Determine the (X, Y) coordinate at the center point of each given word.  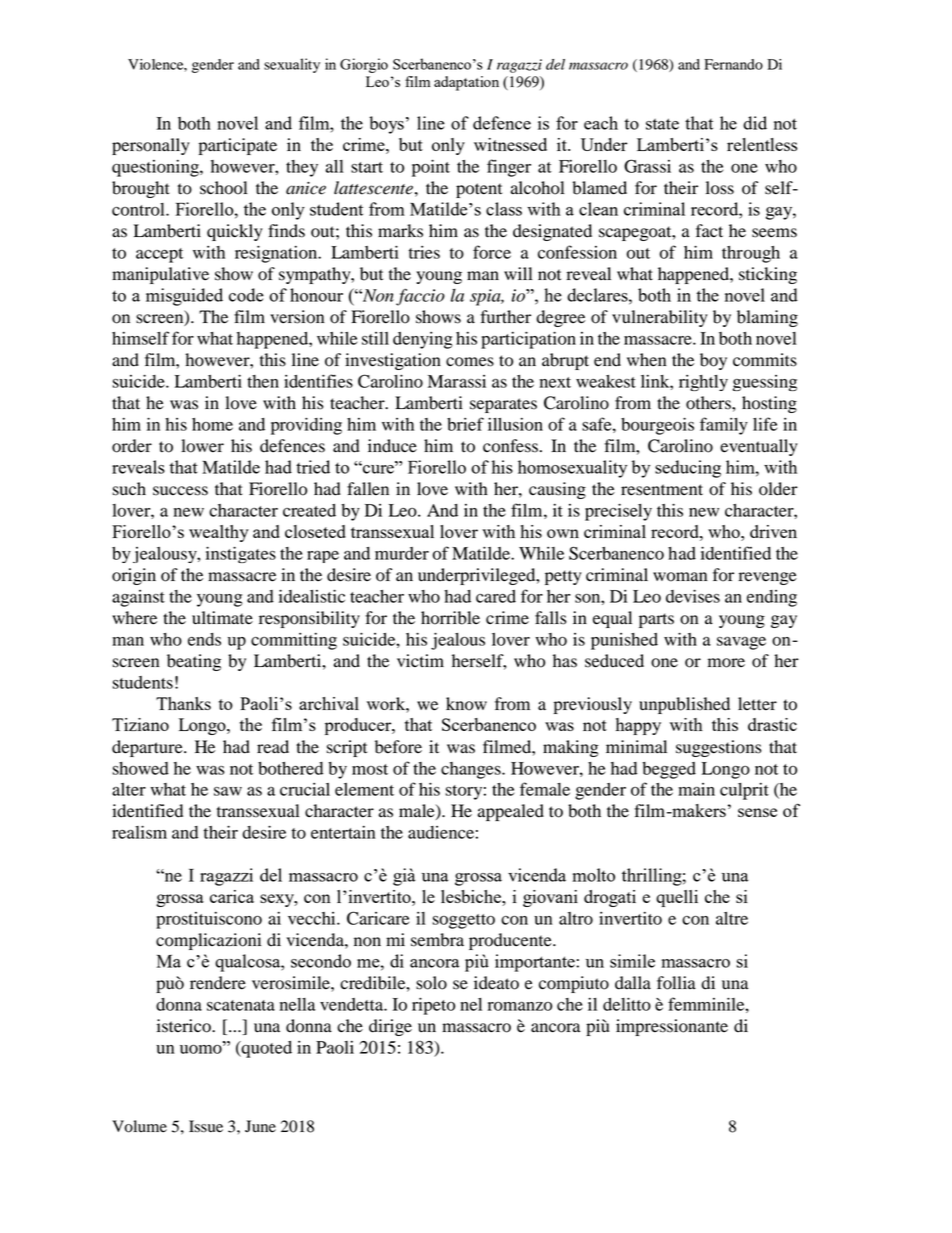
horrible (450, 618)
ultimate (222, 618)
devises (693, 596)
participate (238, 146)
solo (431, 983)
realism (139, 832)
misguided (184, 297)
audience (441, 832)
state (662, 124)
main (696, 789)
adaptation (466, 83)
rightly (703, 383)
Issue (206, 1126)
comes (470, 362)
